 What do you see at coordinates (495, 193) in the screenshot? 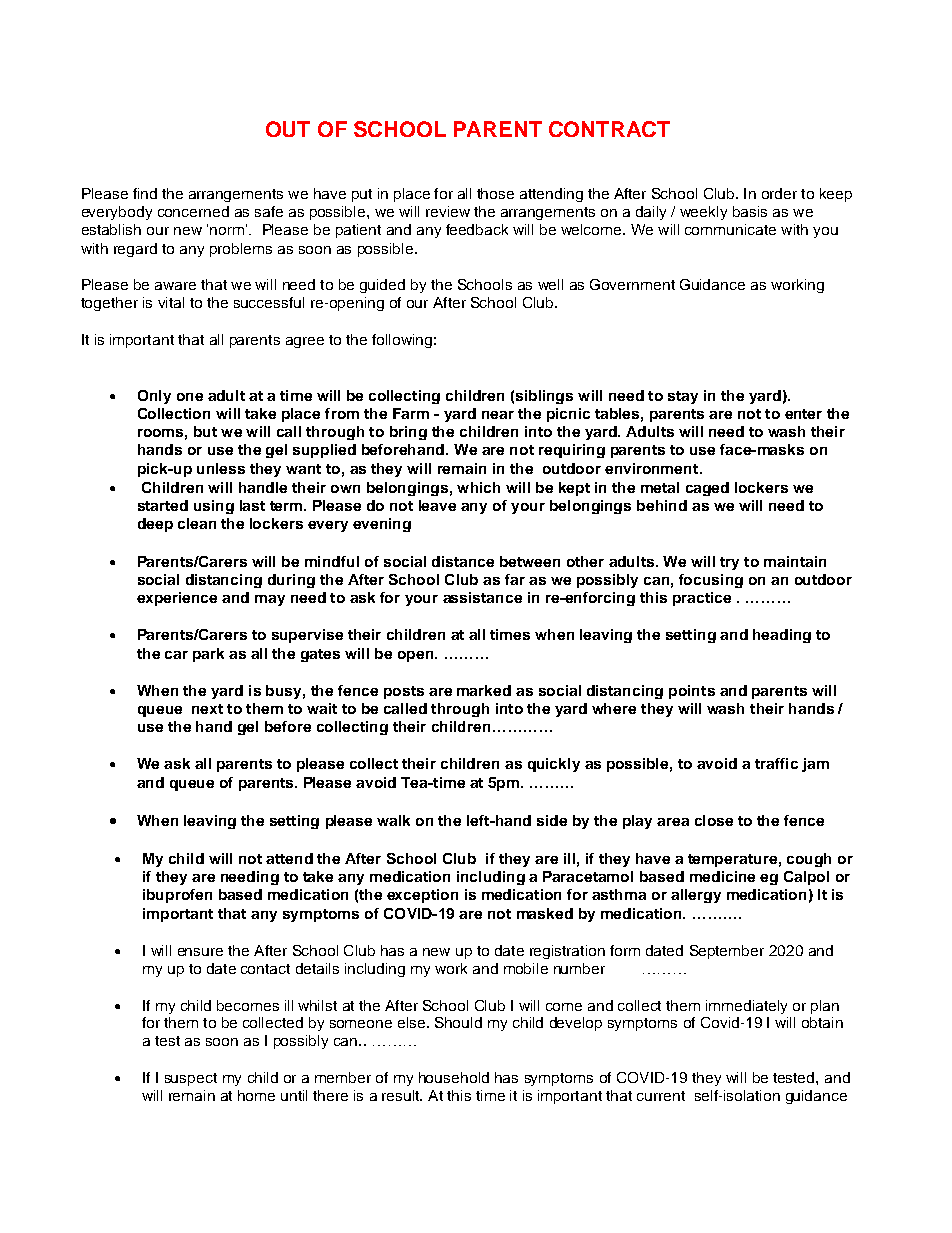
I see `those` at bounding box center [495, 193].
